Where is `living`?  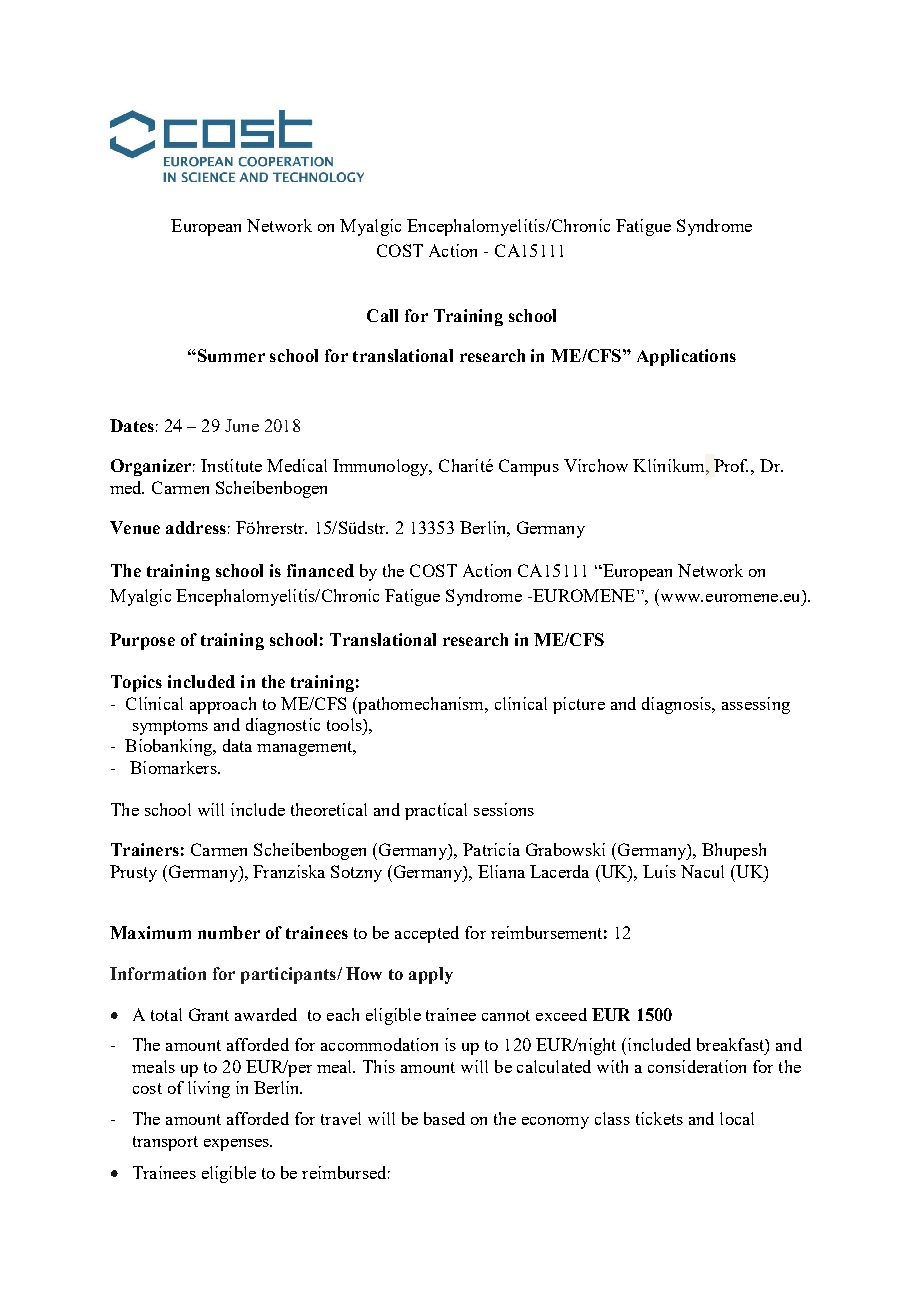 living is located at coordinates (209, 1089).
